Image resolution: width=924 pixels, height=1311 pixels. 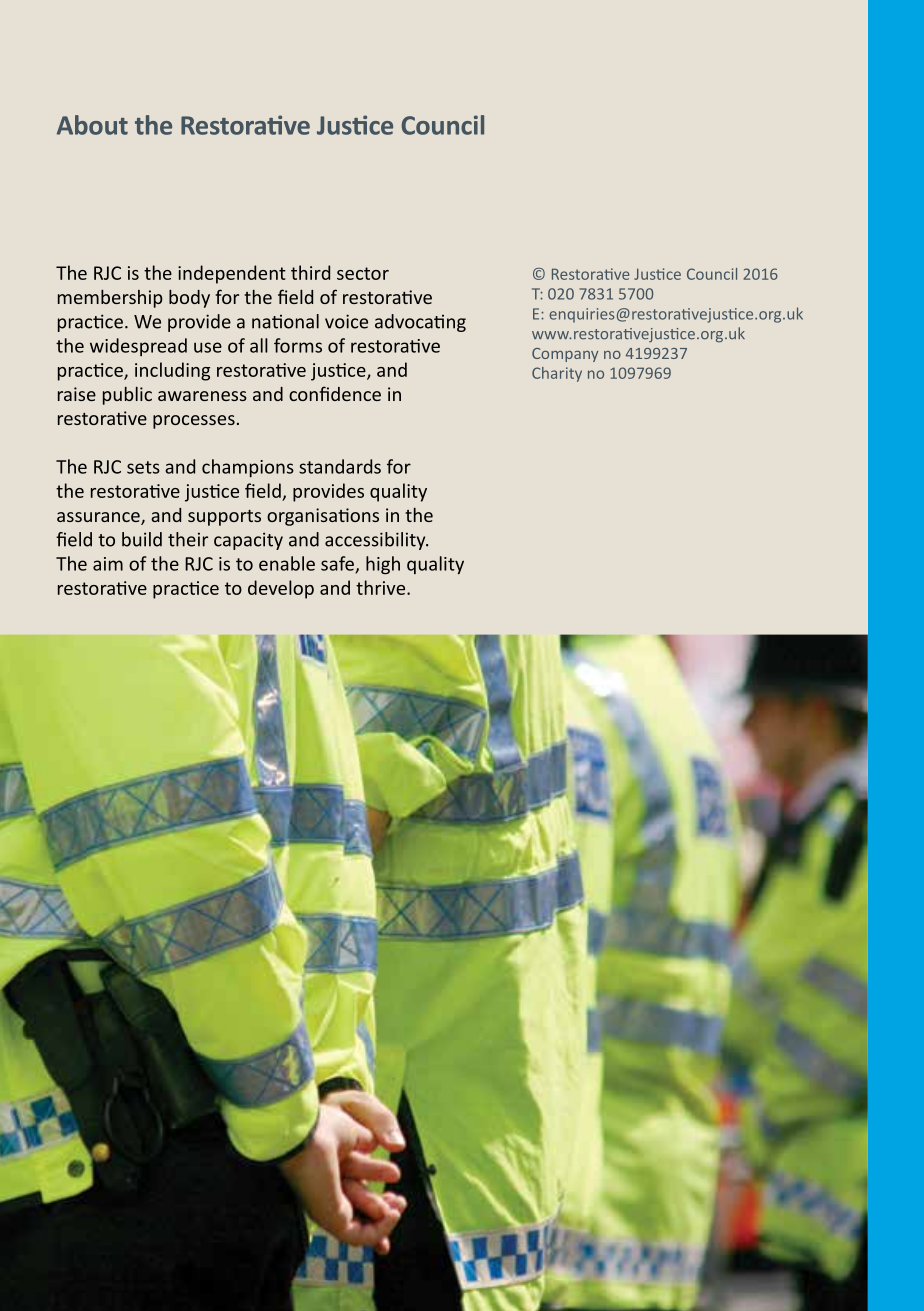 What do you see at coordinates (232, 274) in the screenshot?
I see `independent` at bounding box center [232, 274].
